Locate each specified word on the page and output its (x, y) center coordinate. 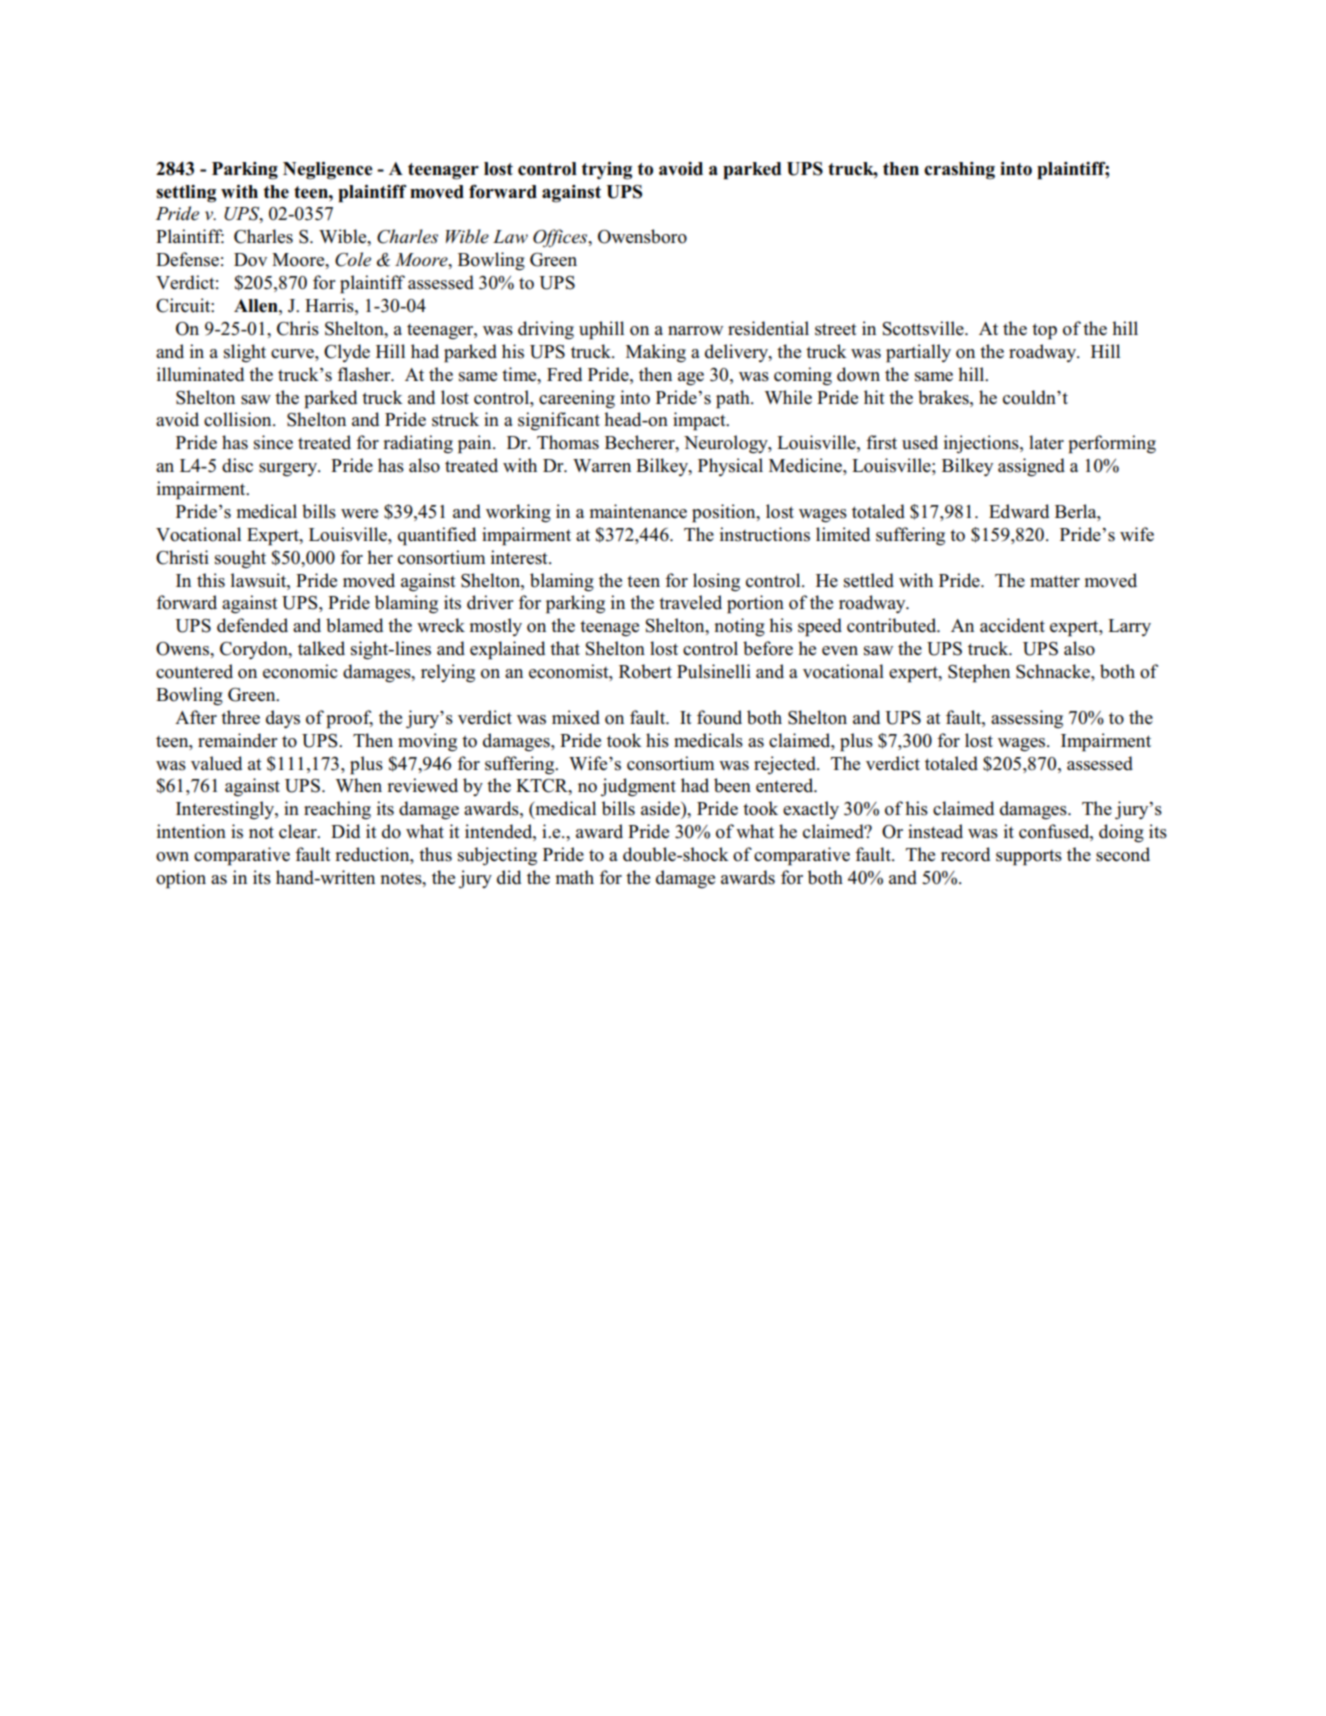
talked (321, 648)
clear (299, 831)
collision (239, 419)
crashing (959, 171)
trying (607, 171)
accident (1012, 625)
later (1046, 442)
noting (739, 627)
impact (700, 421)
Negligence (328, 171)
